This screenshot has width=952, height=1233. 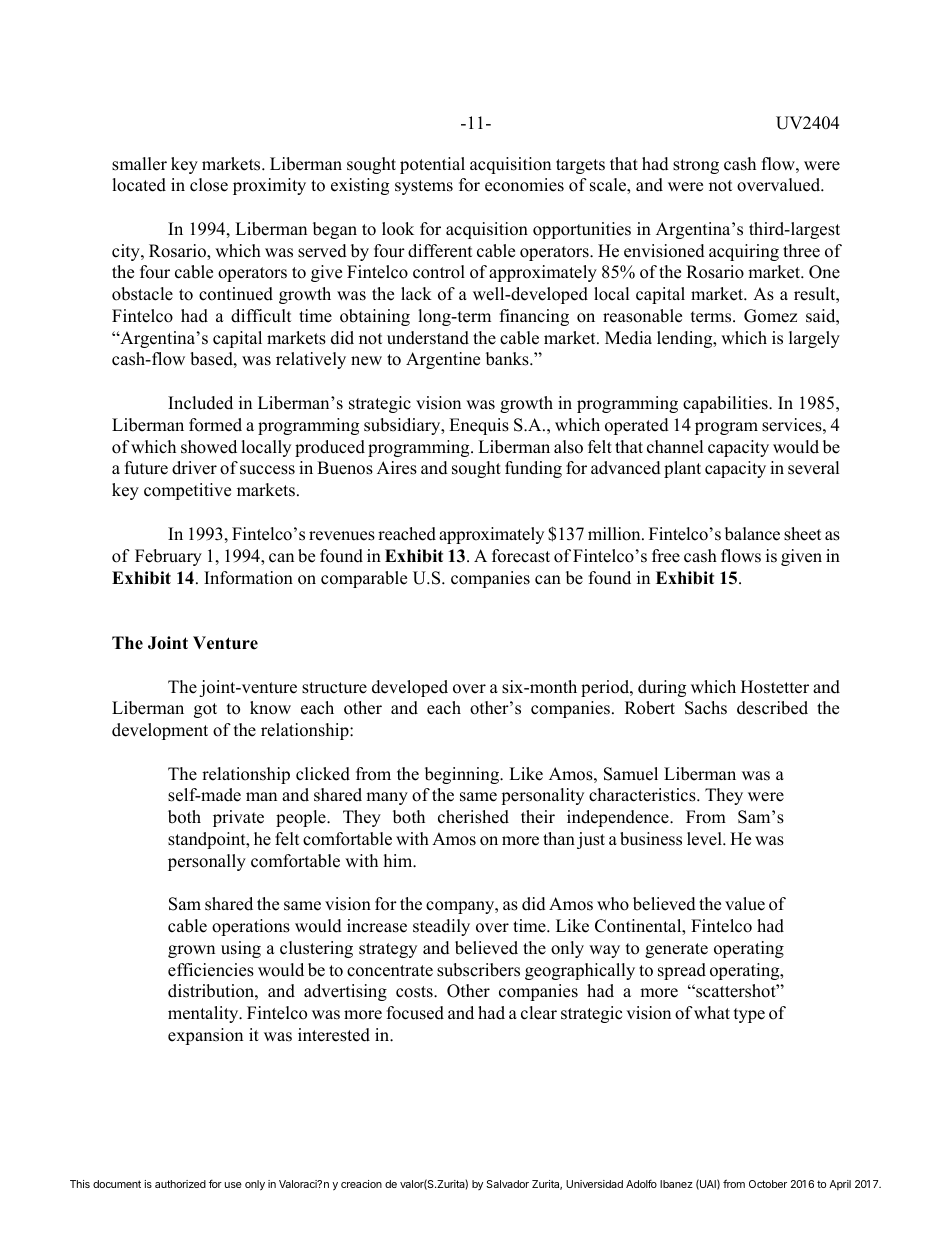 I want to click on cherished, so click(x=473, y=817).
